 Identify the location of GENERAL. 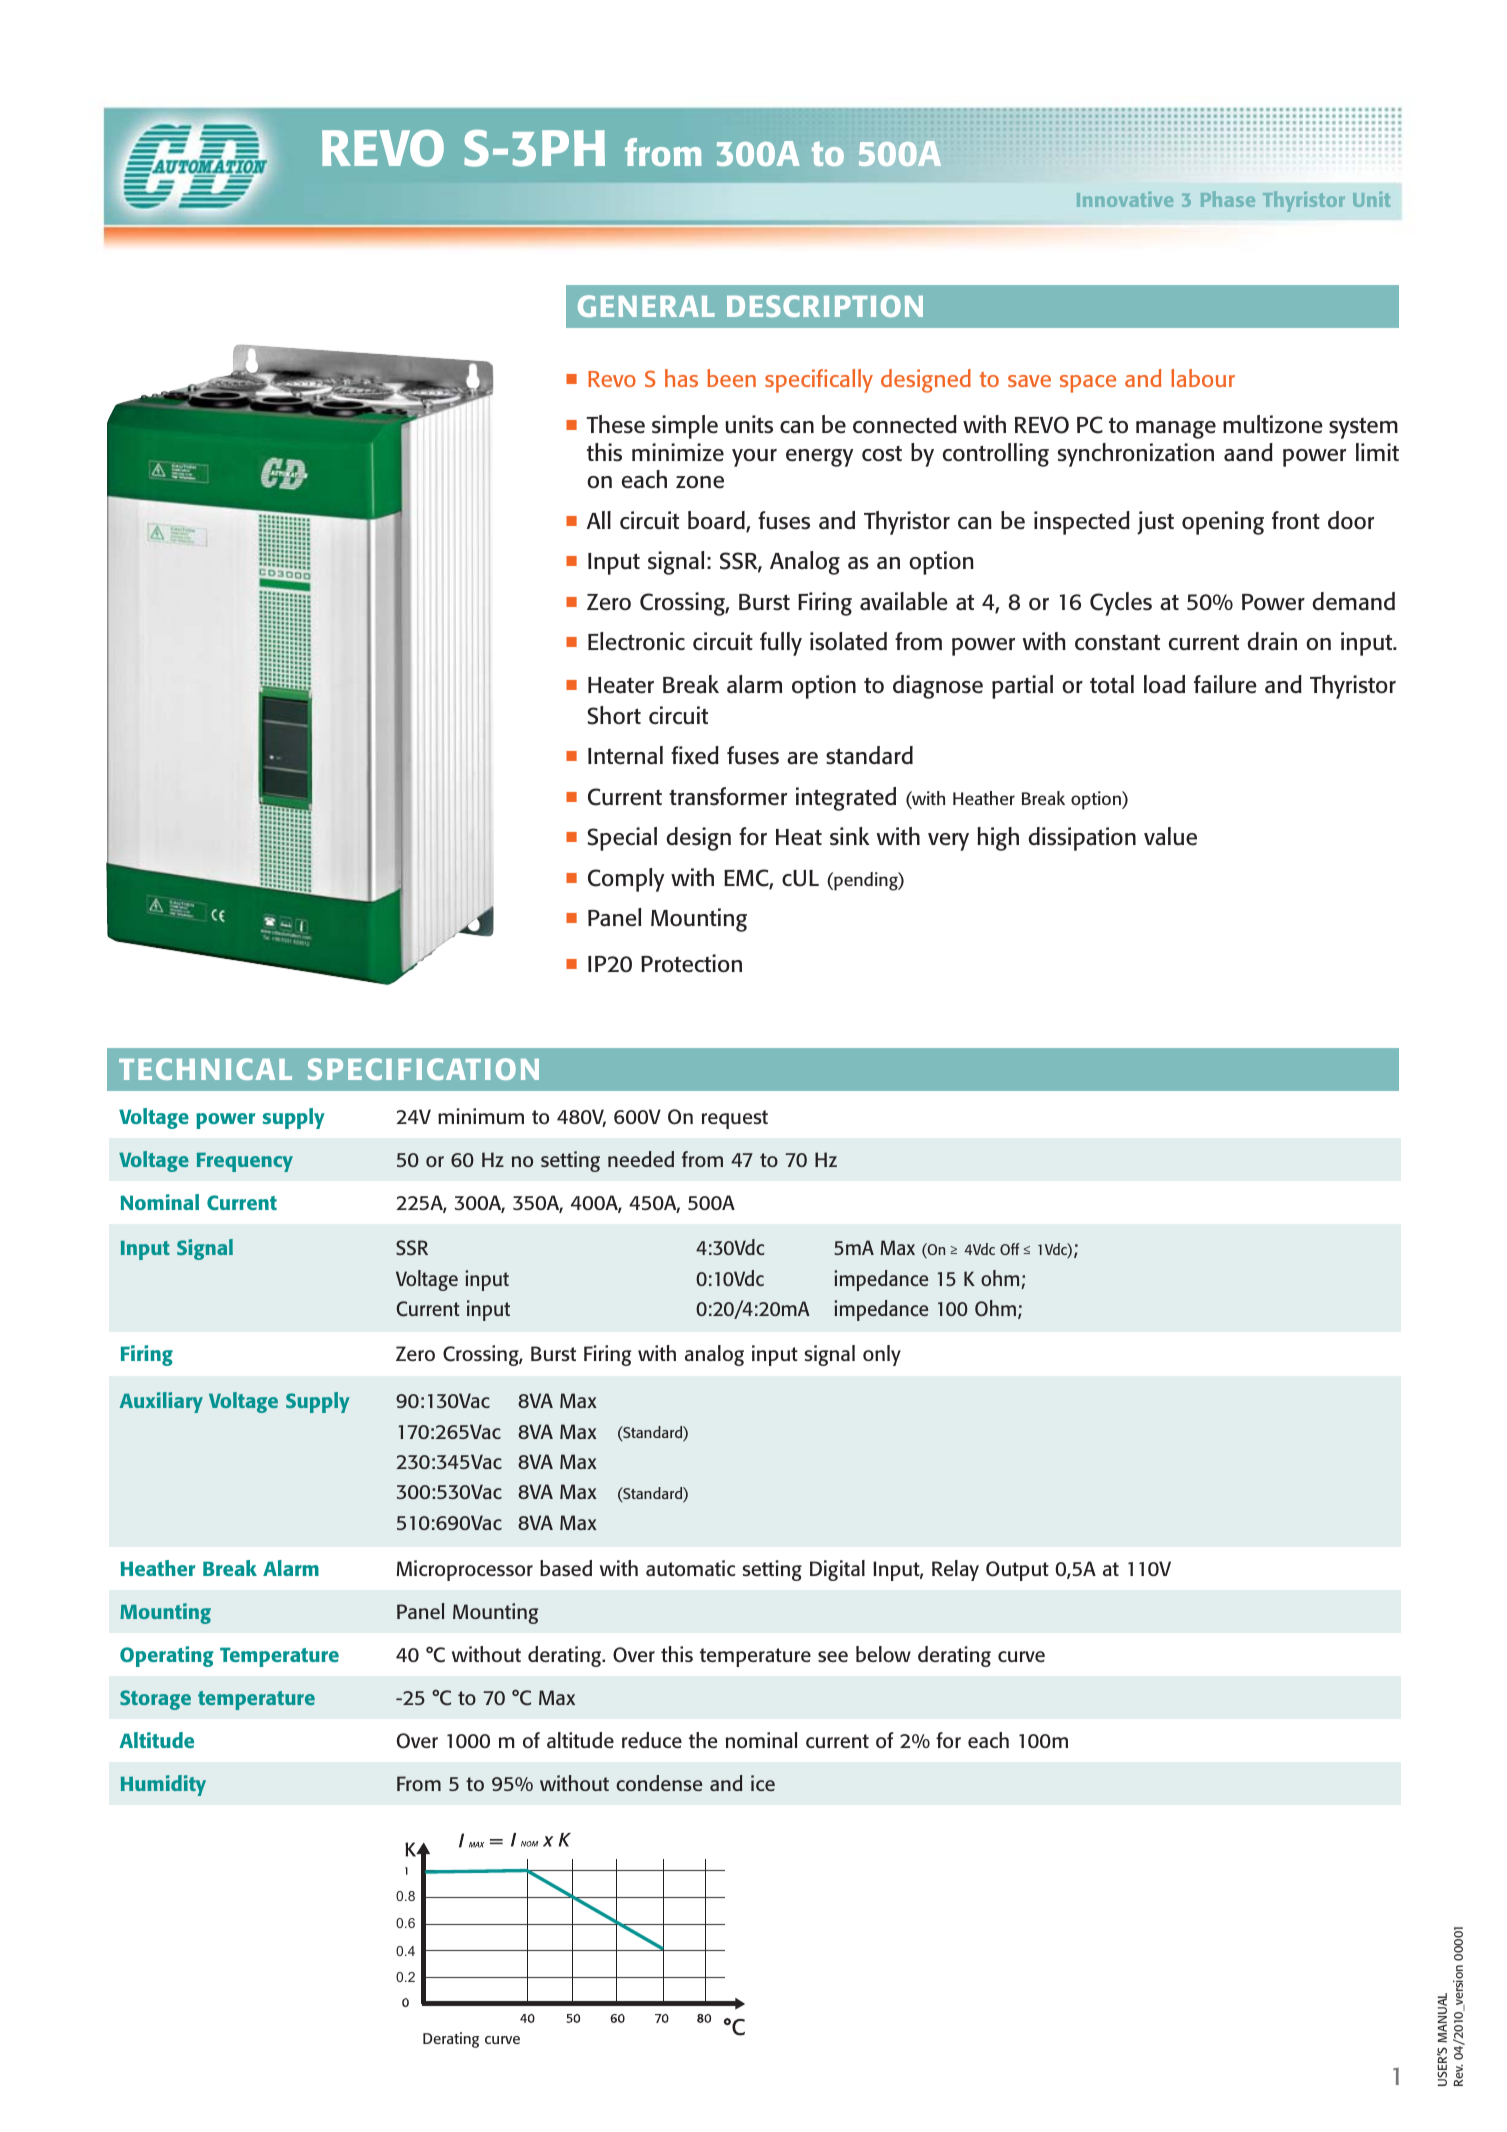
(646, 306).
